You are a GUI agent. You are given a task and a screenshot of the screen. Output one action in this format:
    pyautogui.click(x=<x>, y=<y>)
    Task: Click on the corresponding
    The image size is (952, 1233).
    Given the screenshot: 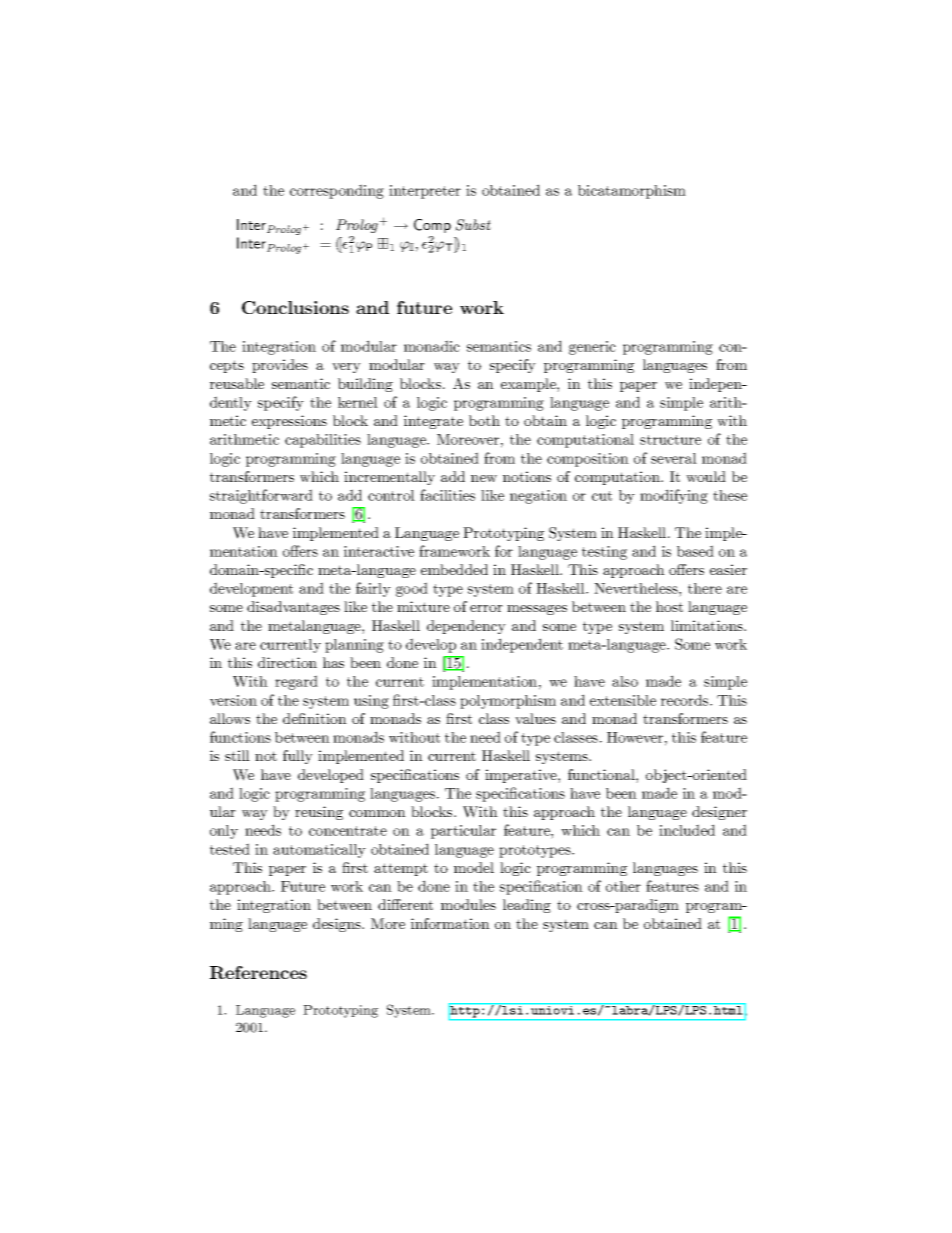 What is the action you would take?
    pyautogui.click(x=337, y=191)
